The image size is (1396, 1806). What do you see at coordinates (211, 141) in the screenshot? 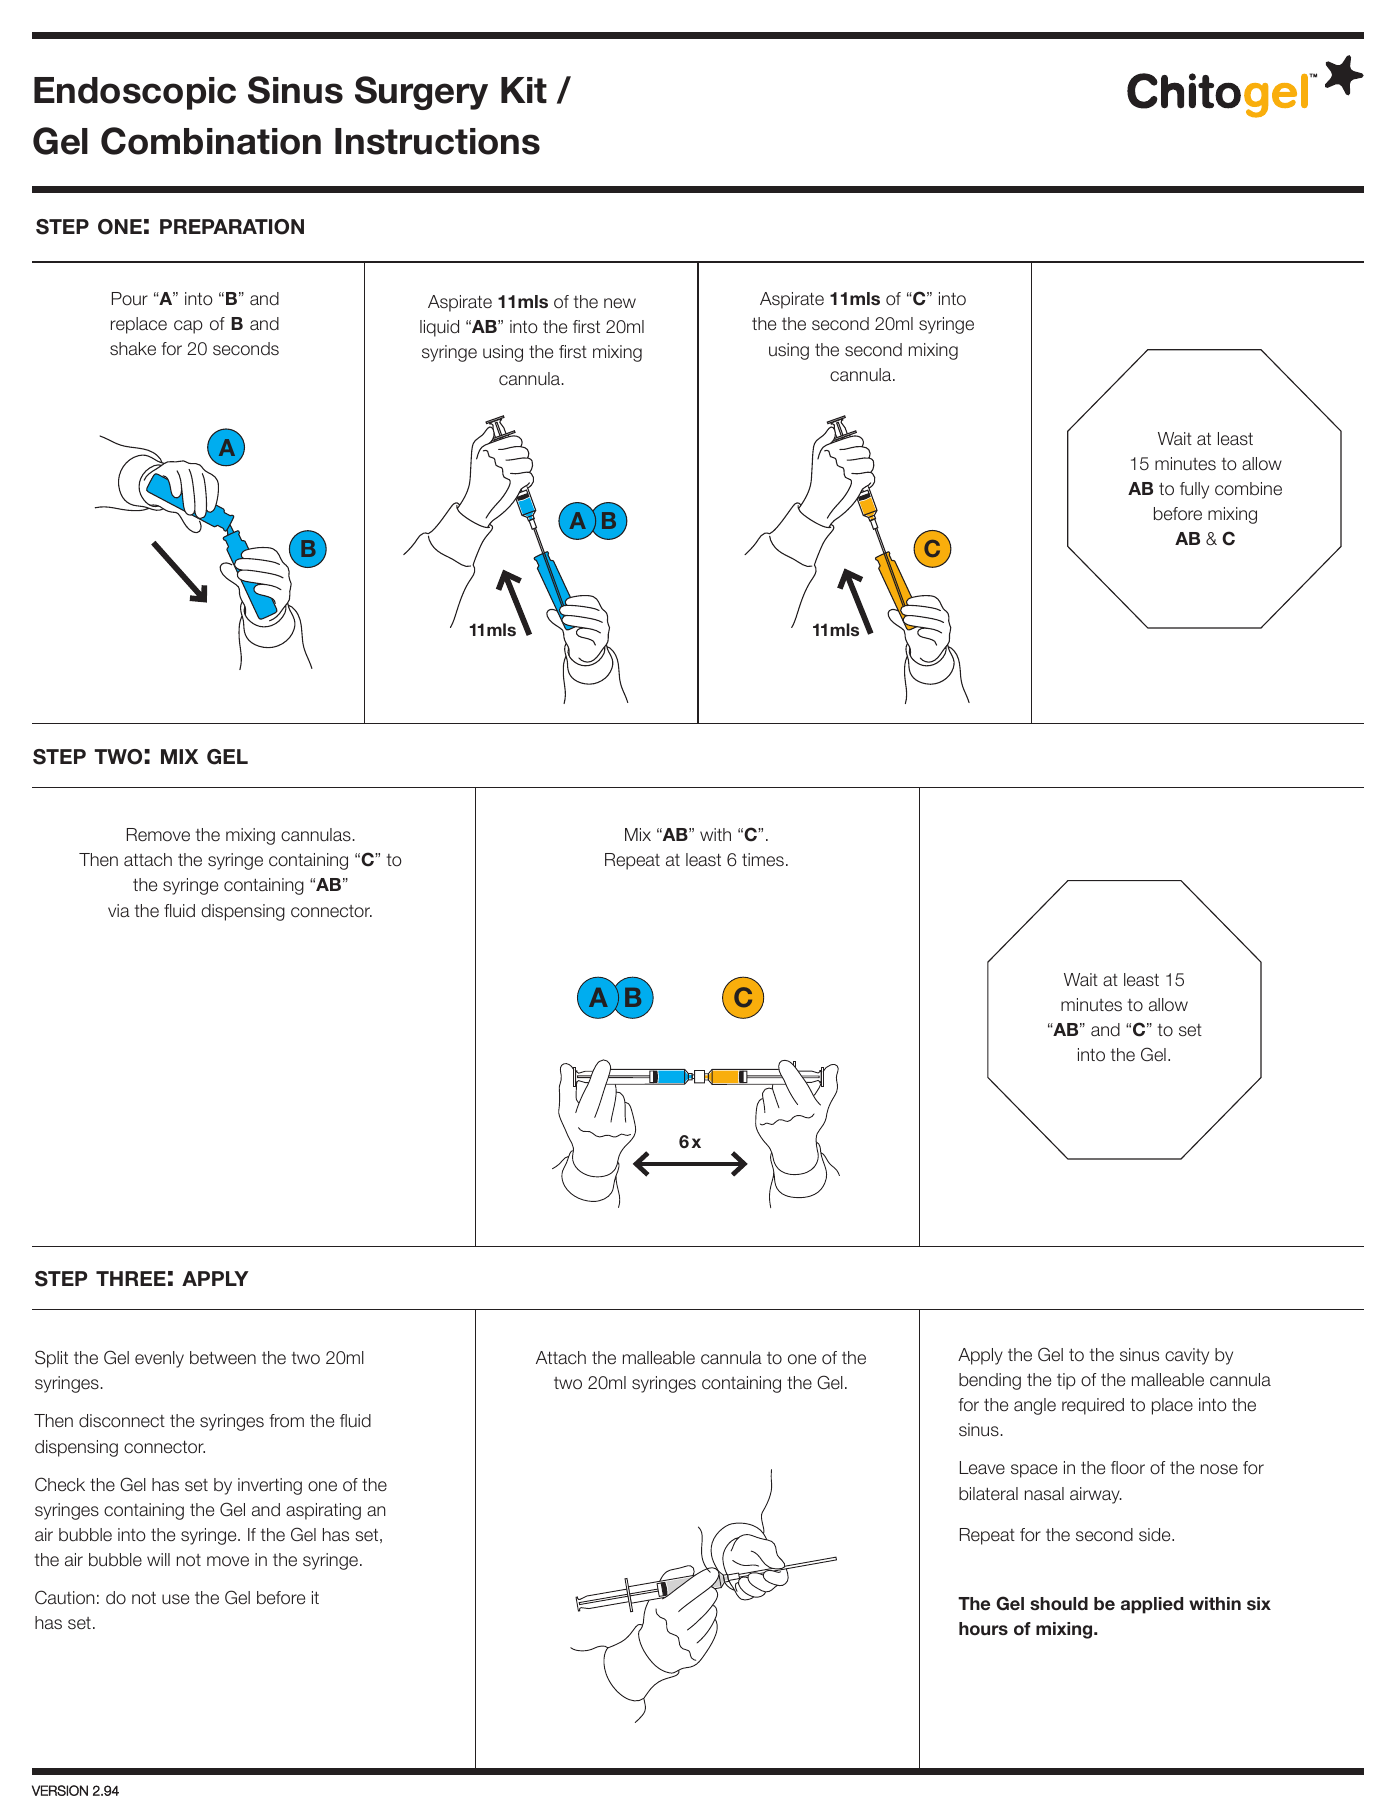
I see `Combination` at bounding box center [211, 141].
